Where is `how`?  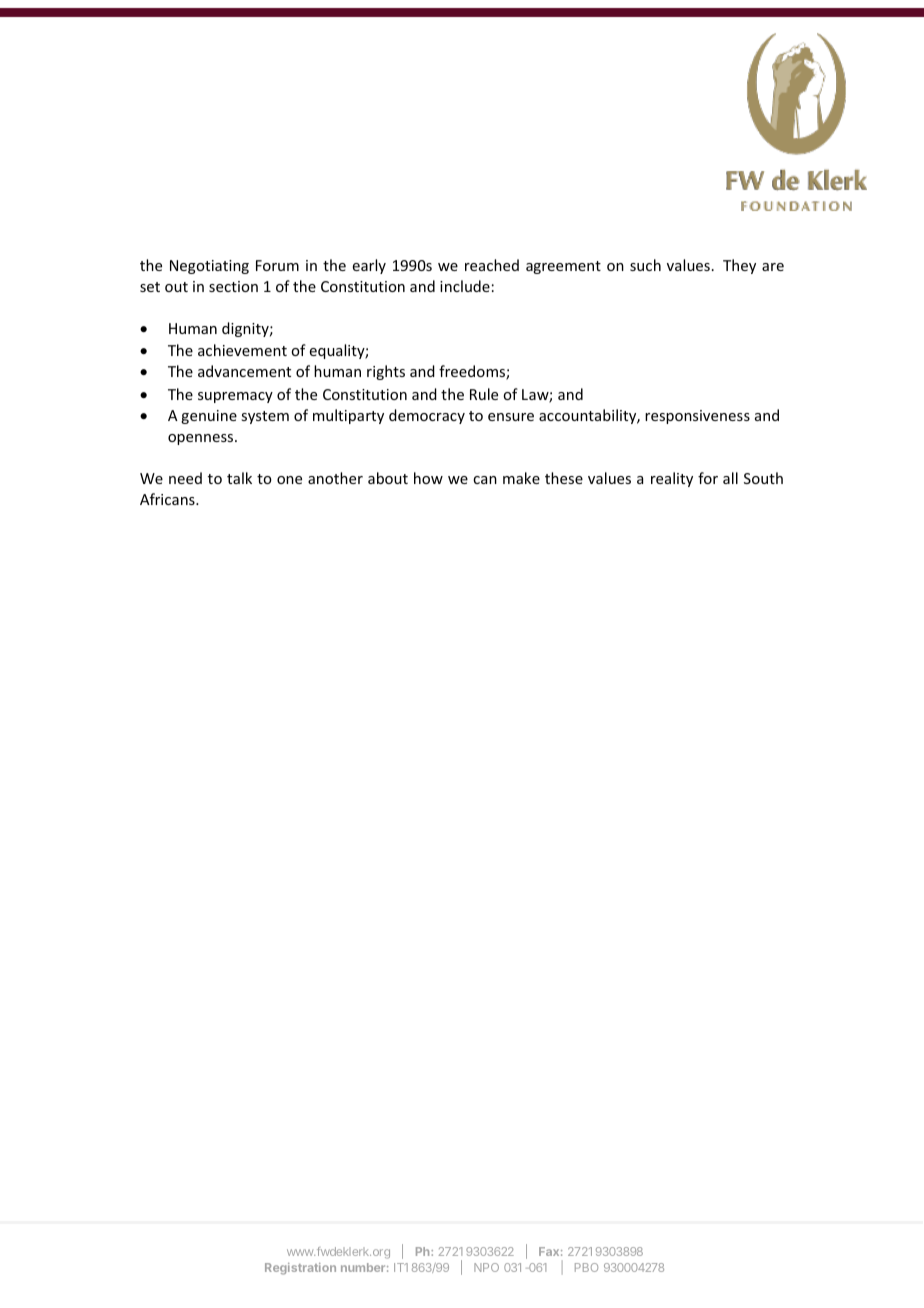 how is located at coordinates (428, 478).
